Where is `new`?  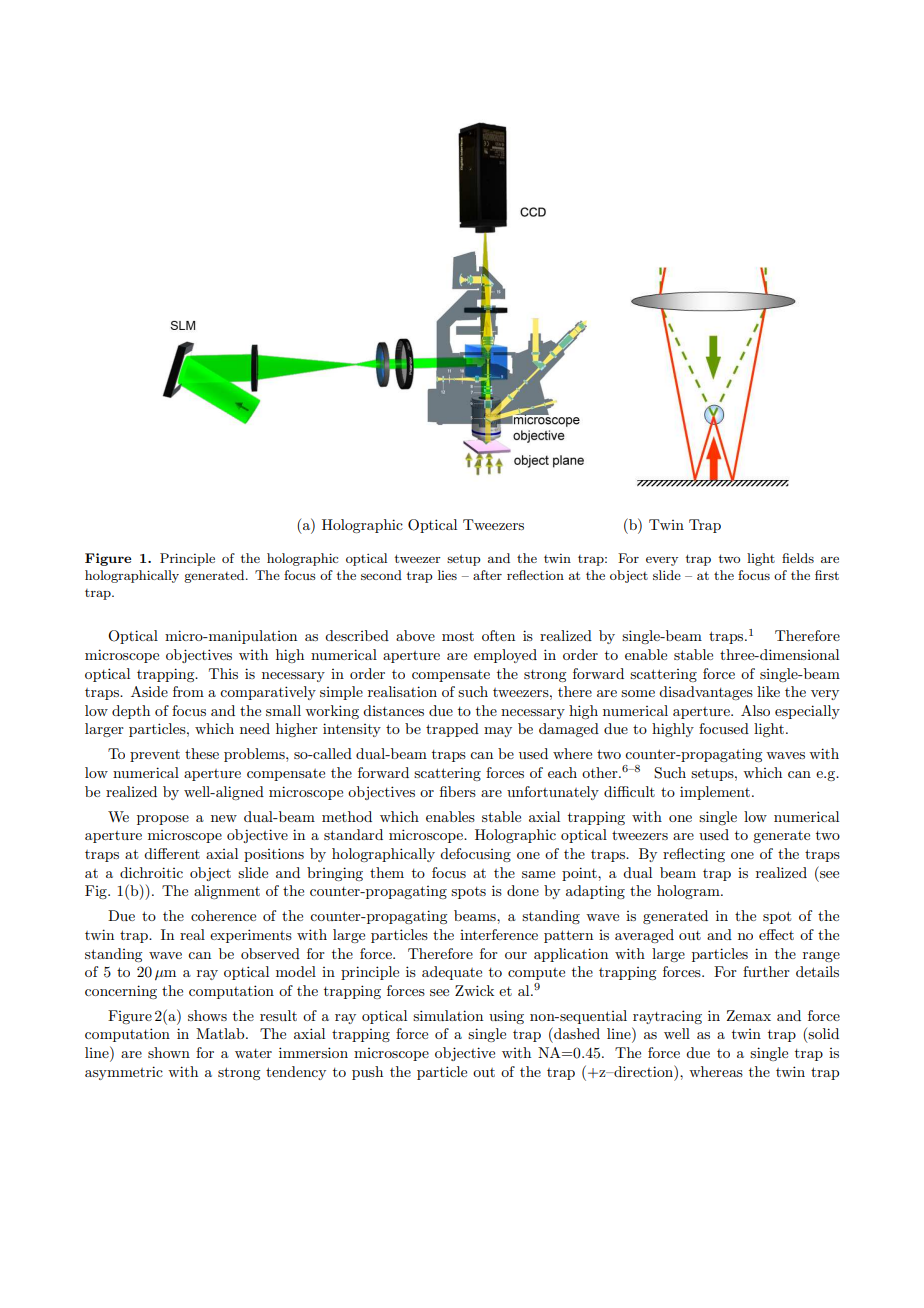
new is located at coordinates (224, 818).
